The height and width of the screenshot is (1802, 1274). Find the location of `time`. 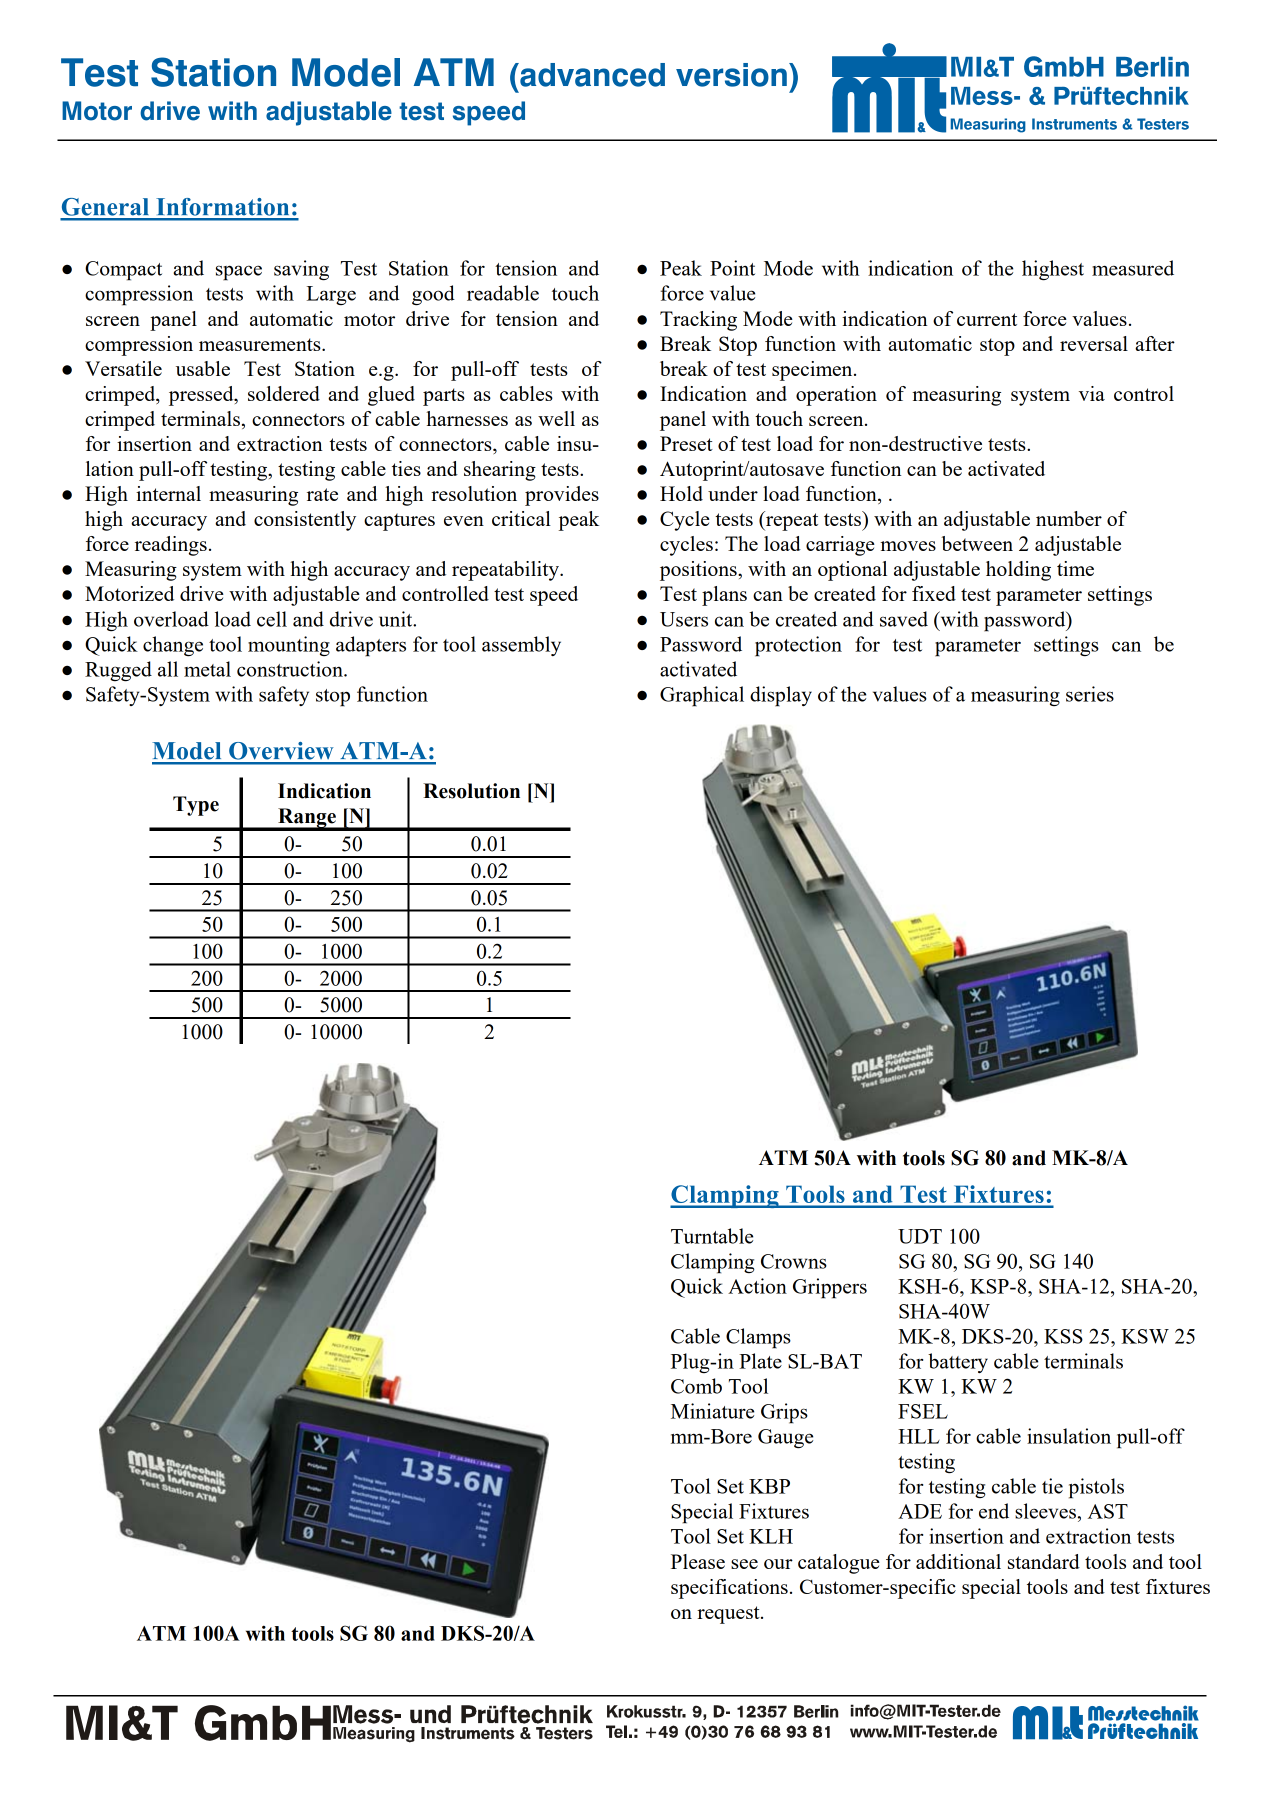

time is located at coordinates (1075, 568).
